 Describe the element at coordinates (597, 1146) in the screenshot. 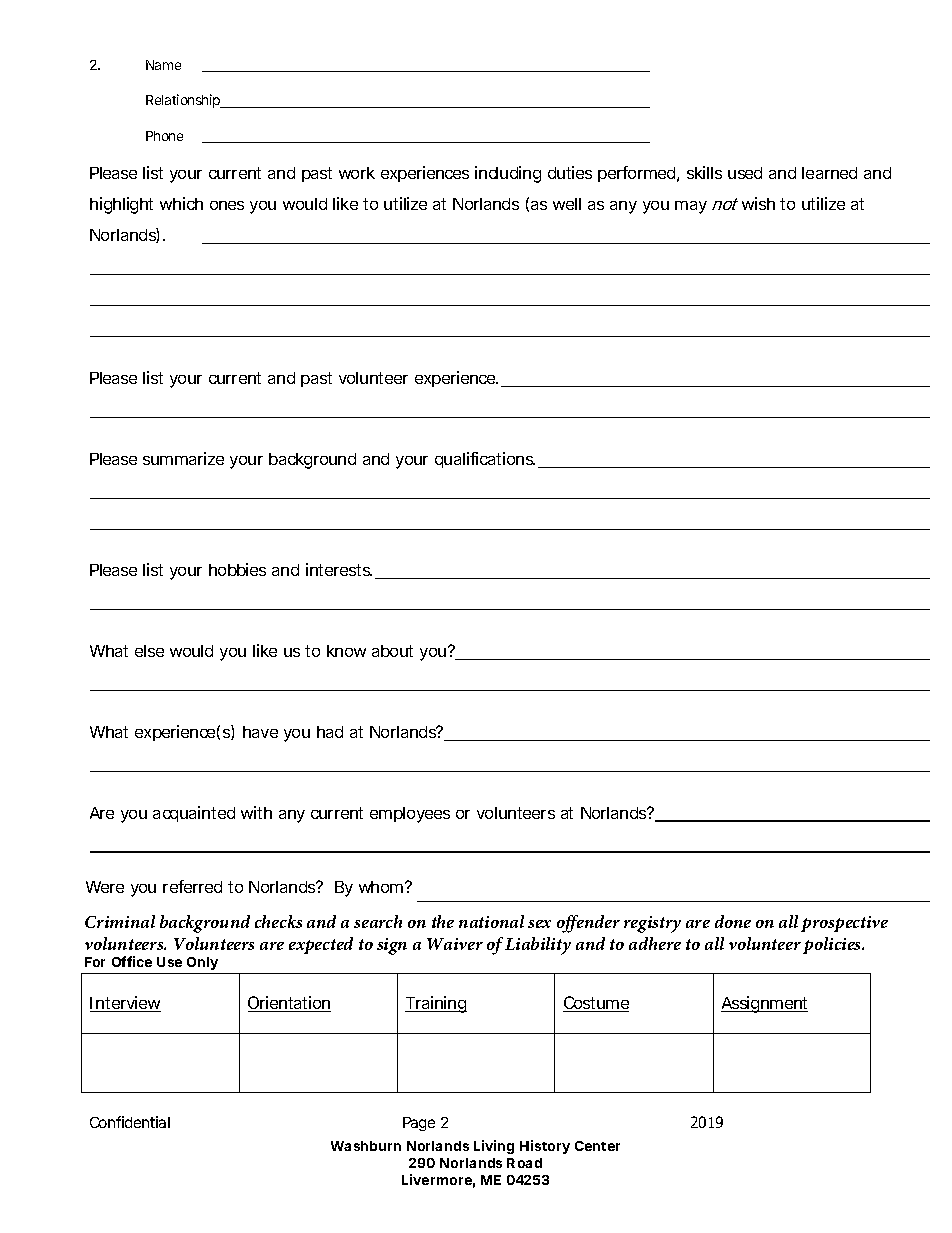

I see `Center` at that location.
